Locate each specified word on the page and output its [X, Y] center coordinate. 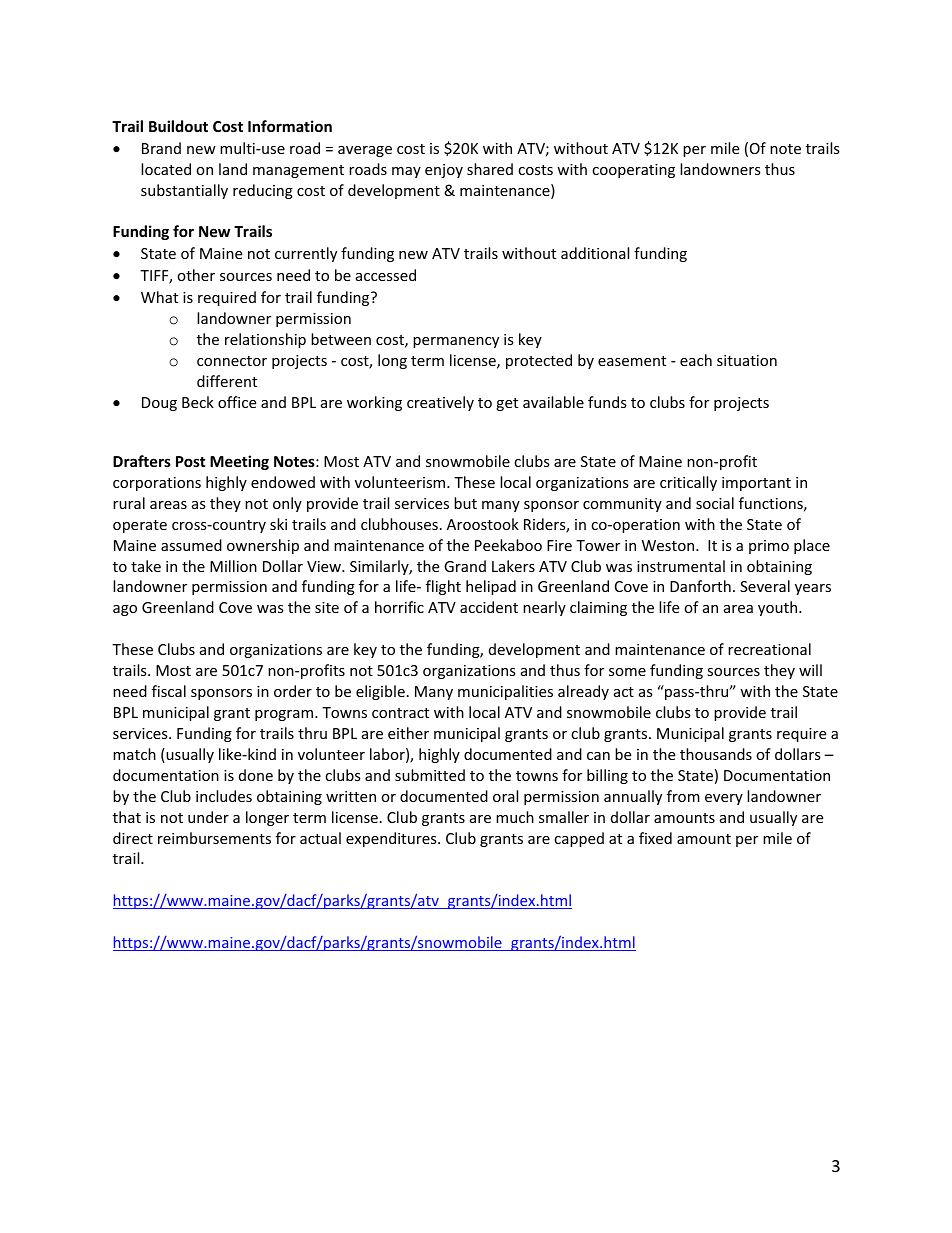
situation [747, 360]
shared [490, 169]
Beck [198, 402]
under [208, 817]
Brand [161, 148]
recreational [769, 649]
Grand [465, 566]
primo [769, 547]
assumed [191, 545]
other [196, 275]
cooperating [633, 171]
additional [595, 253]
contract [400, 713]
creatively [440, 403]
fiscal [169, 691]
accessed [386, 275]
